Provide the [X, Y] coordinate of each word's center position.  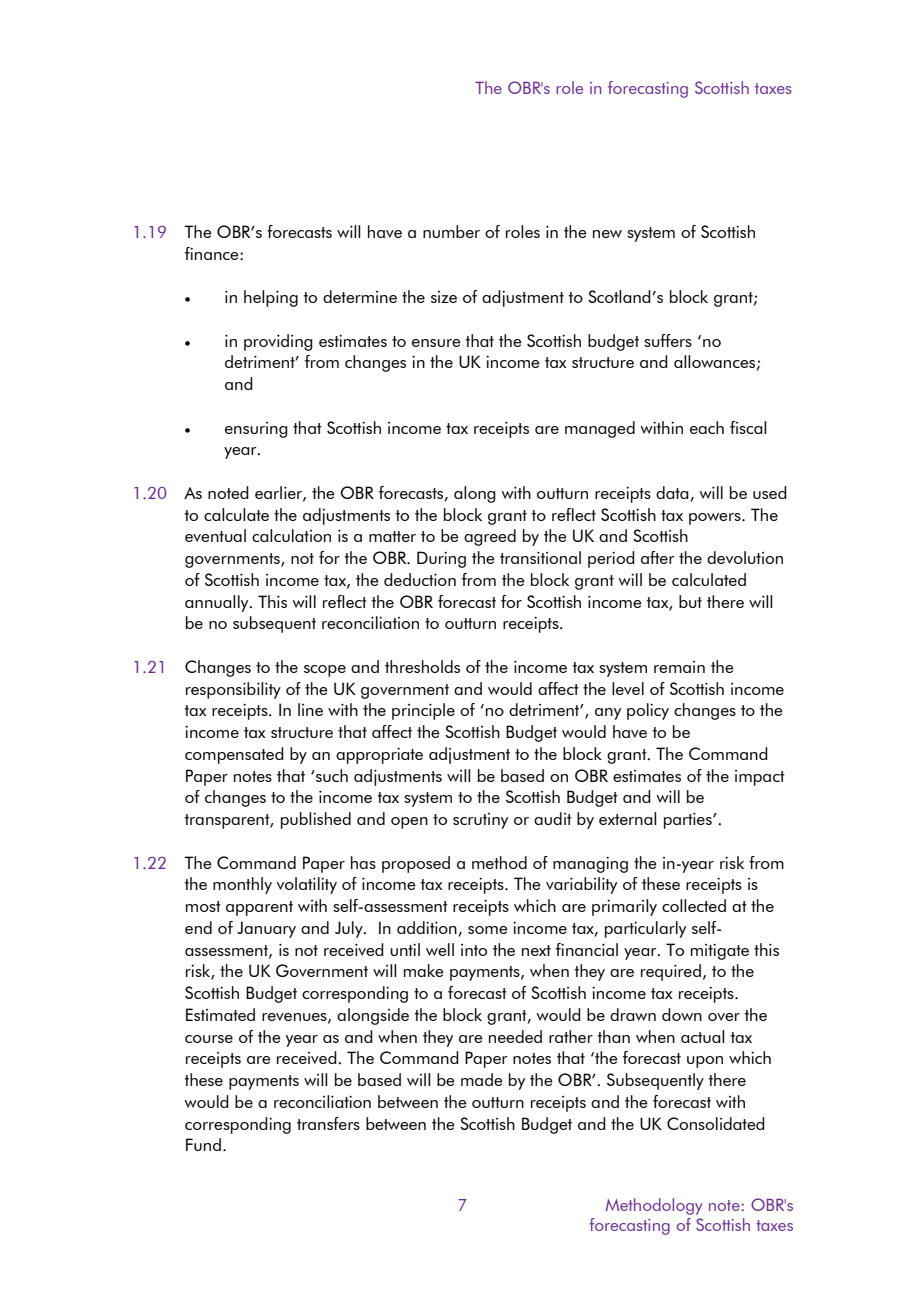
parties [689, 821]
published [316, 820]
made [482, 1079]
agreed [490, 537]
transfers [328, 1123]
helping [271, 298]
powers [716, 519]
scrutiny [480, 821]
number [451, 231]
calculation [291, 535]
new [607, 234]
